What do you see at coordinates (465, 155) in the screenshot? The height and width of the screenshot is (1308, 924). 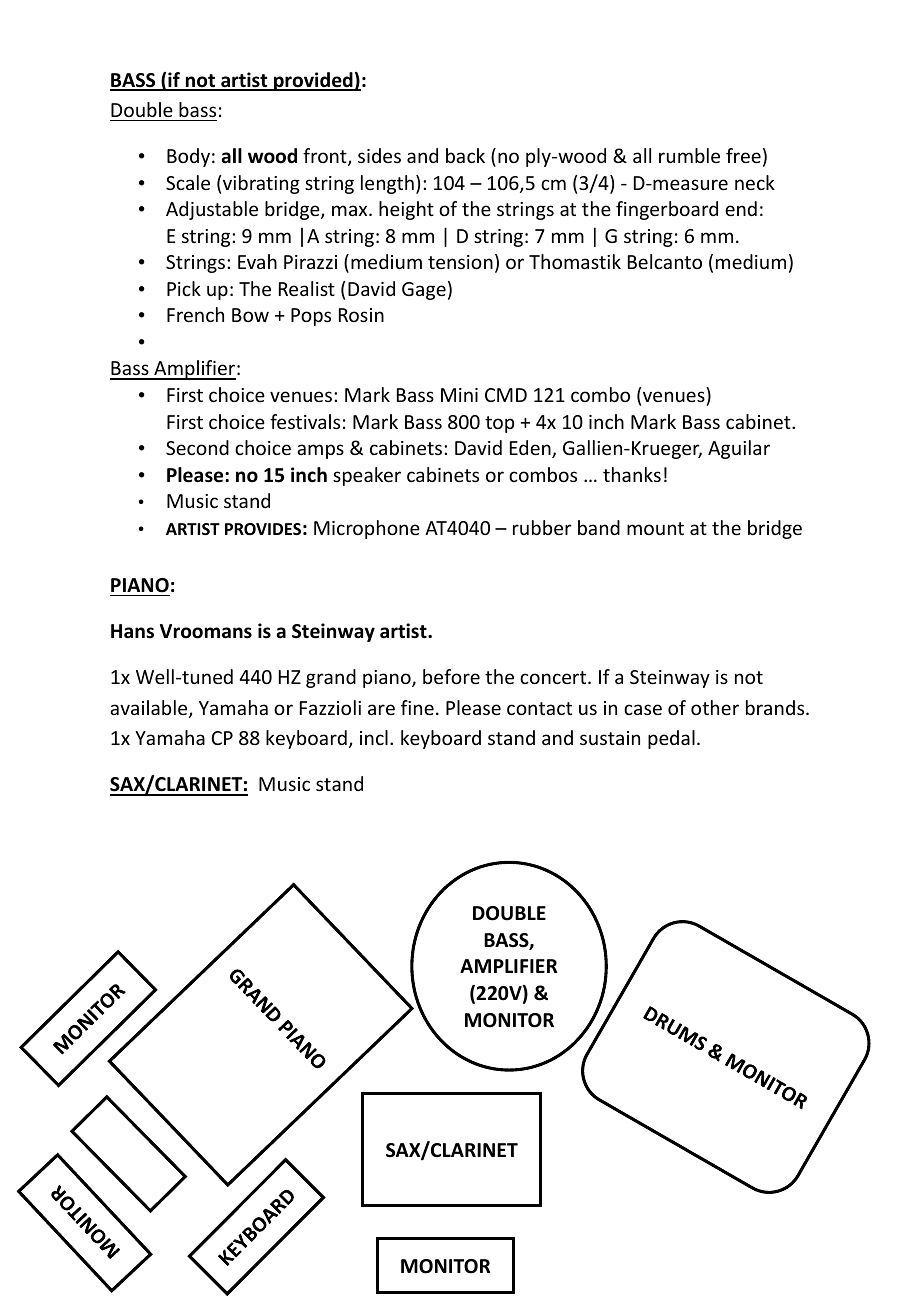 I see `back` at bounding box center [465, 155].
